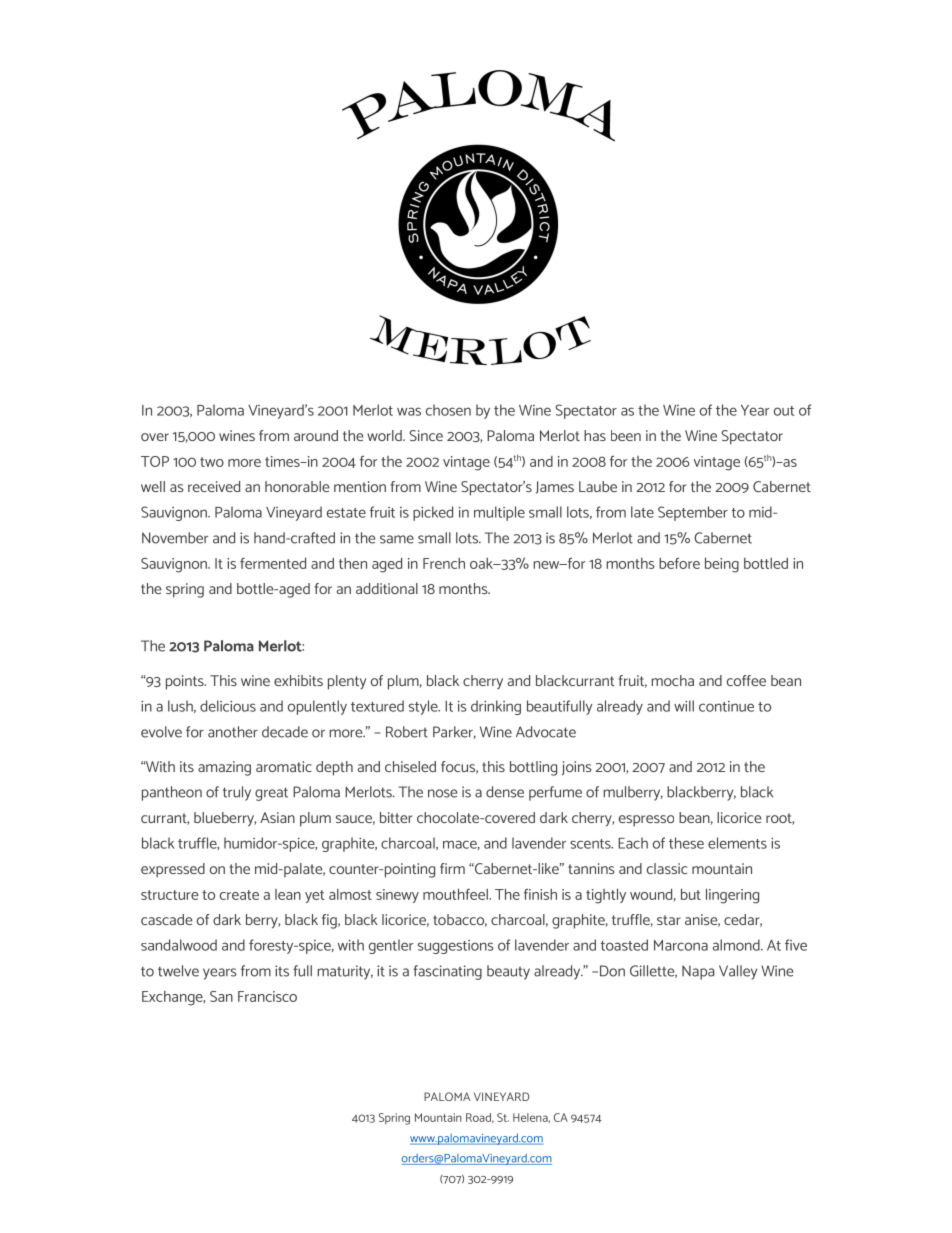 Image resolution: width=952 pixels, height=1233 pixels. I want to click on been, so click(626, 435).
